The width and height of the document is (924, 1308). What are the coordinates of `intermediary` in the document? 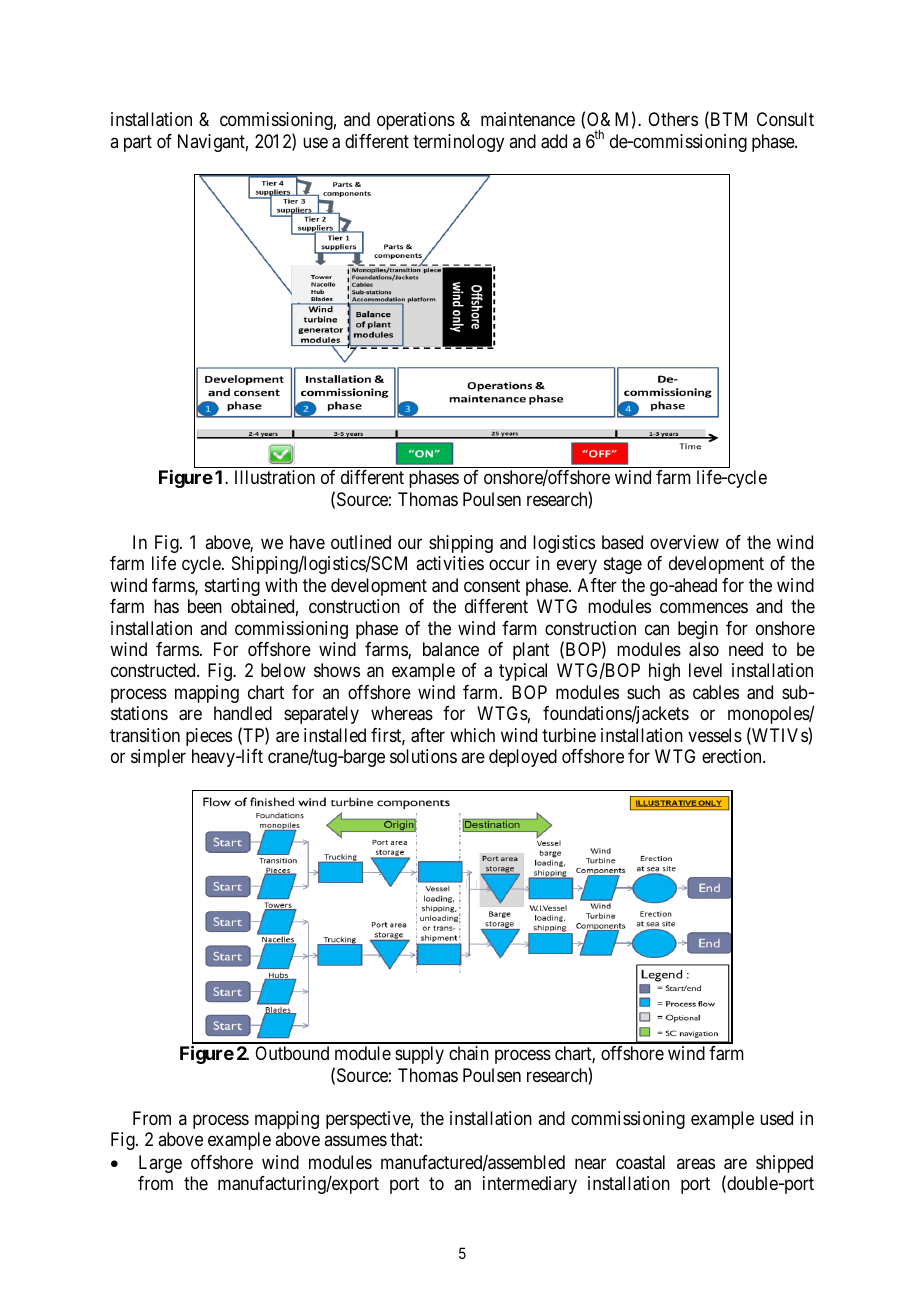 It's located at (530, 1185).
